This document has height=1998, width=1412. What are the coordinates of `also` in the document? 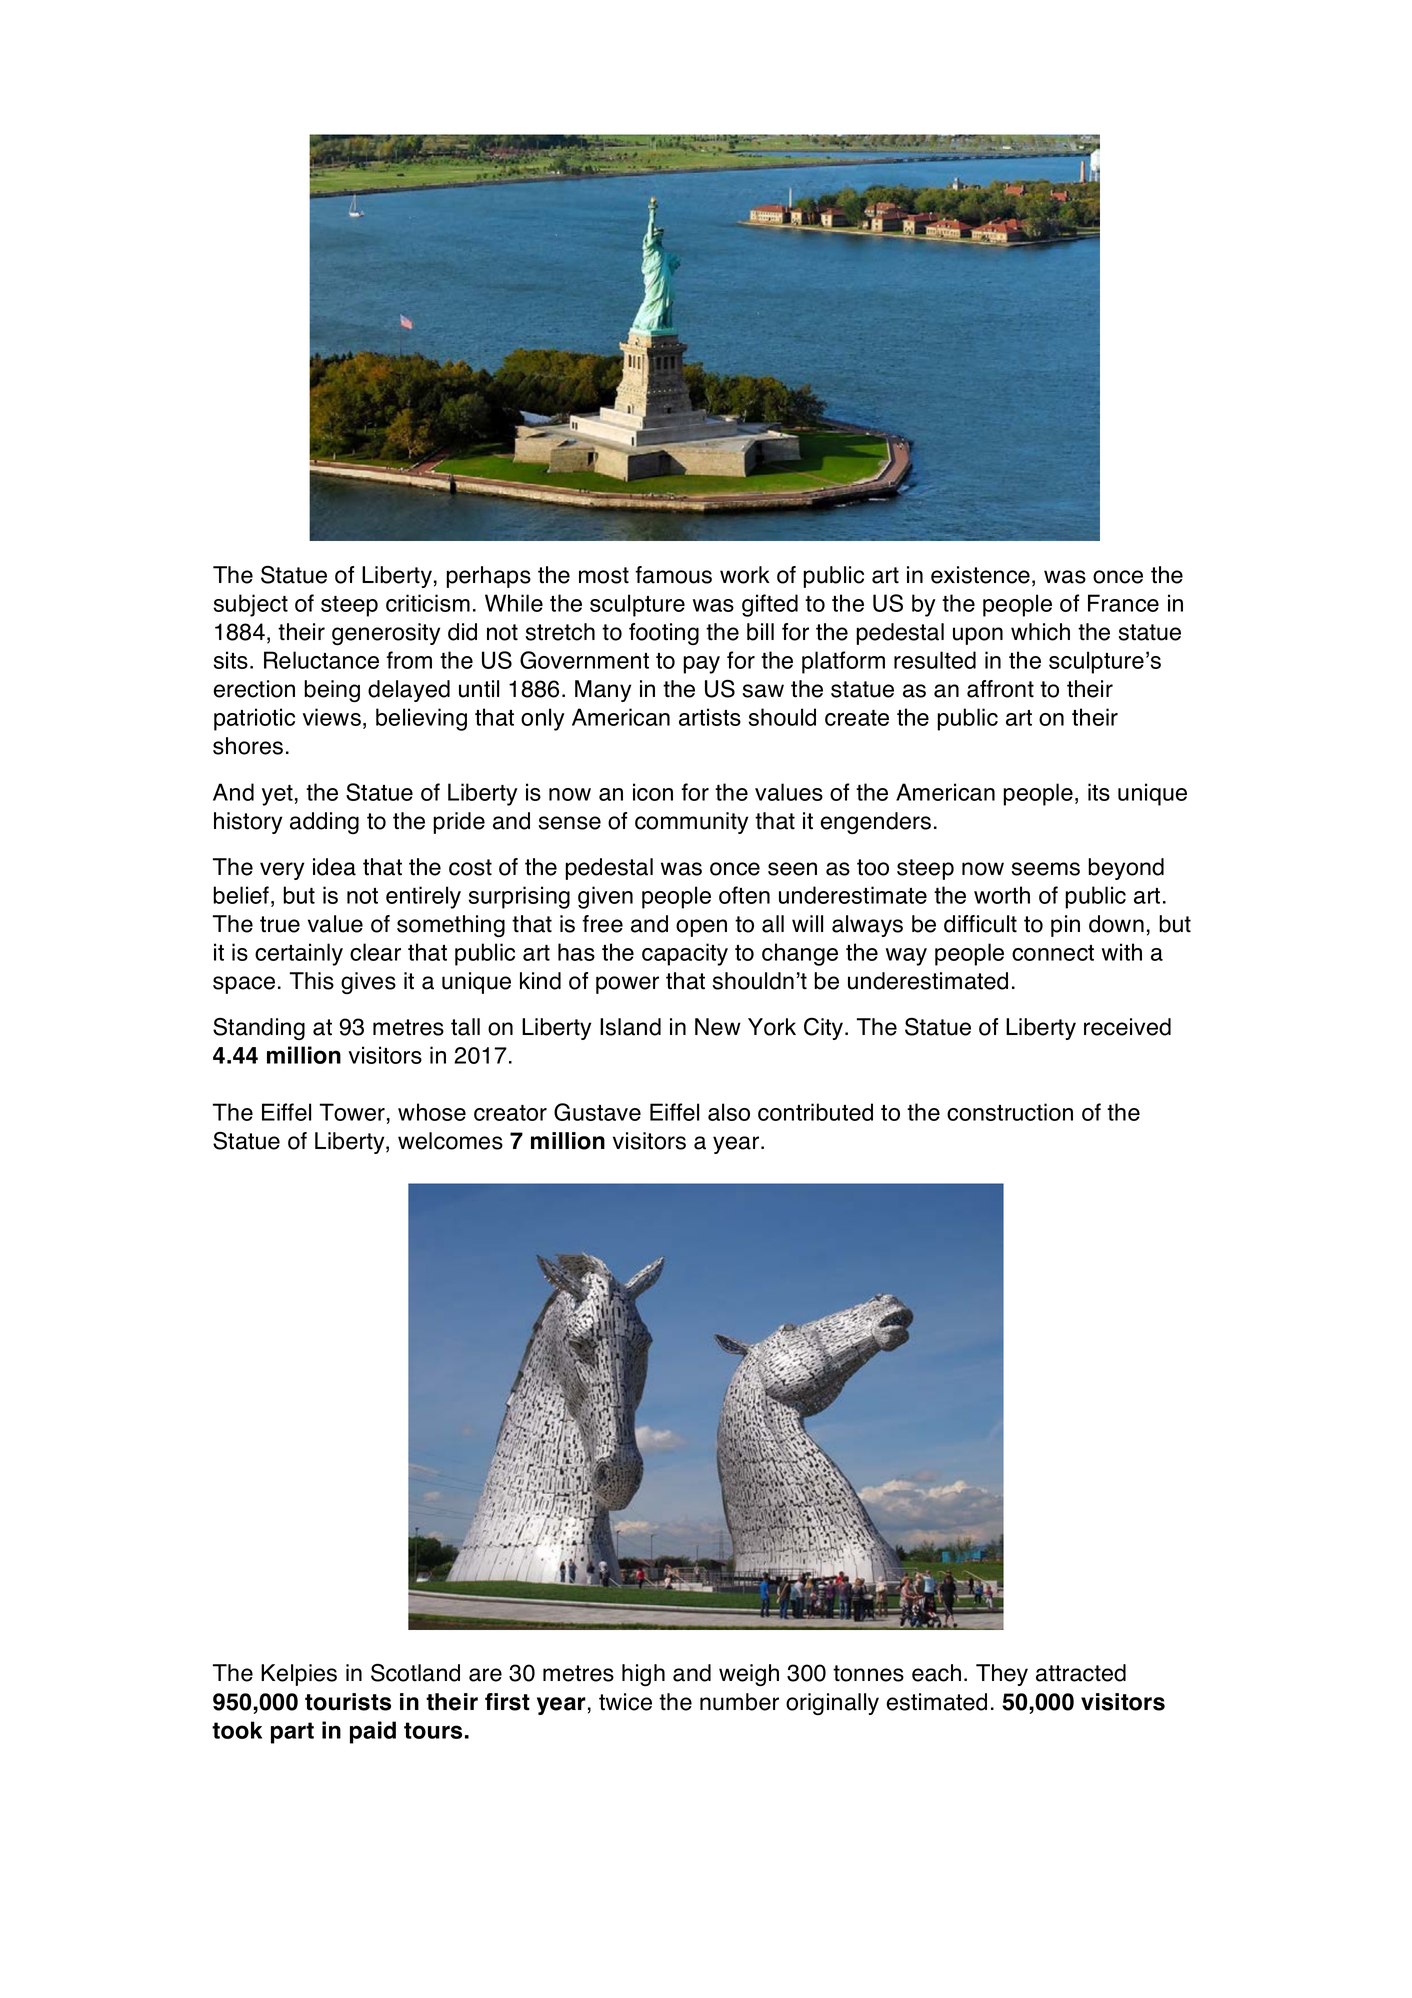 It's located at (729, 1112).
